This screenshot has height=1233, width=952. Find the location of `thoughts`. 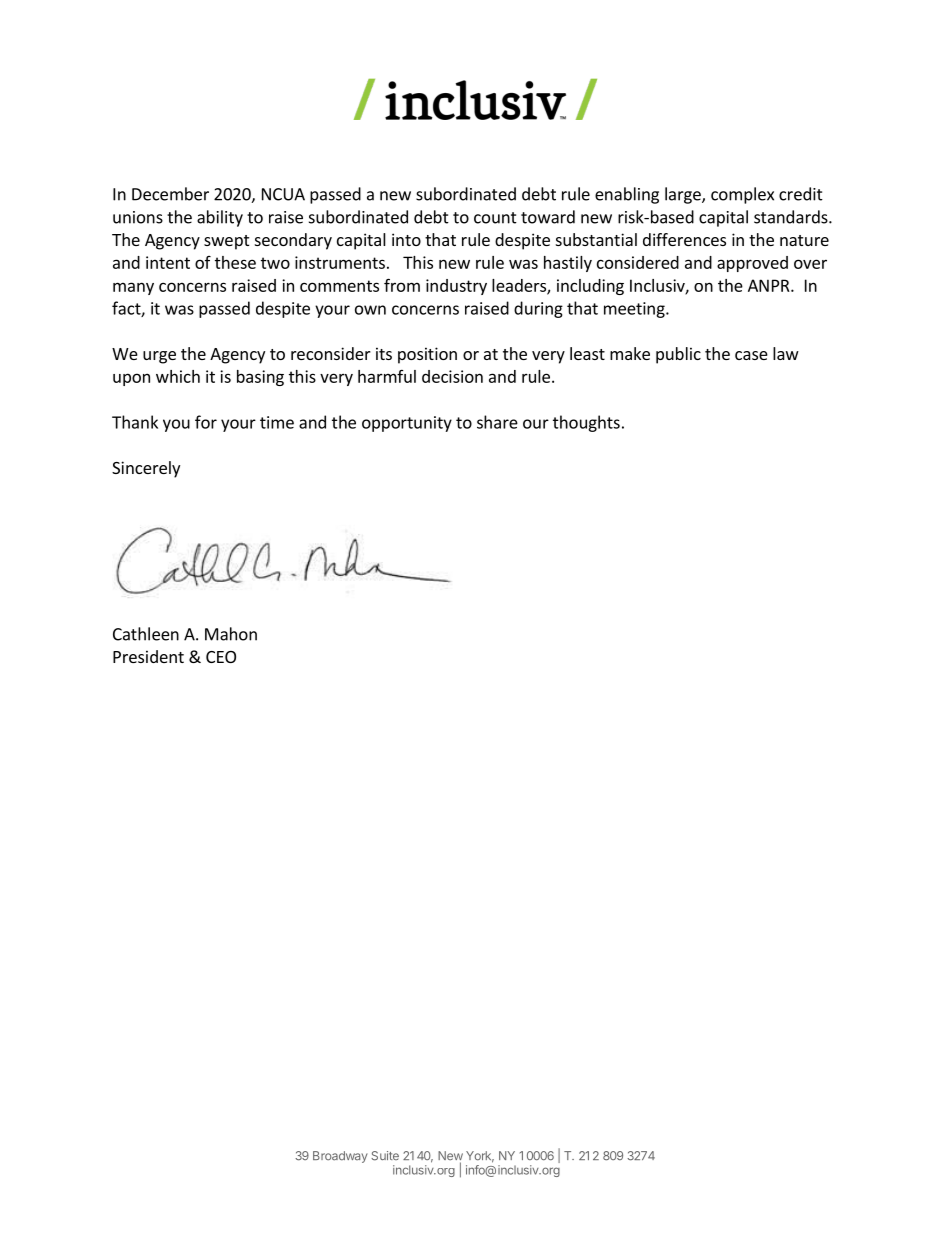

thoughts is located at coordinates (586, 423).
